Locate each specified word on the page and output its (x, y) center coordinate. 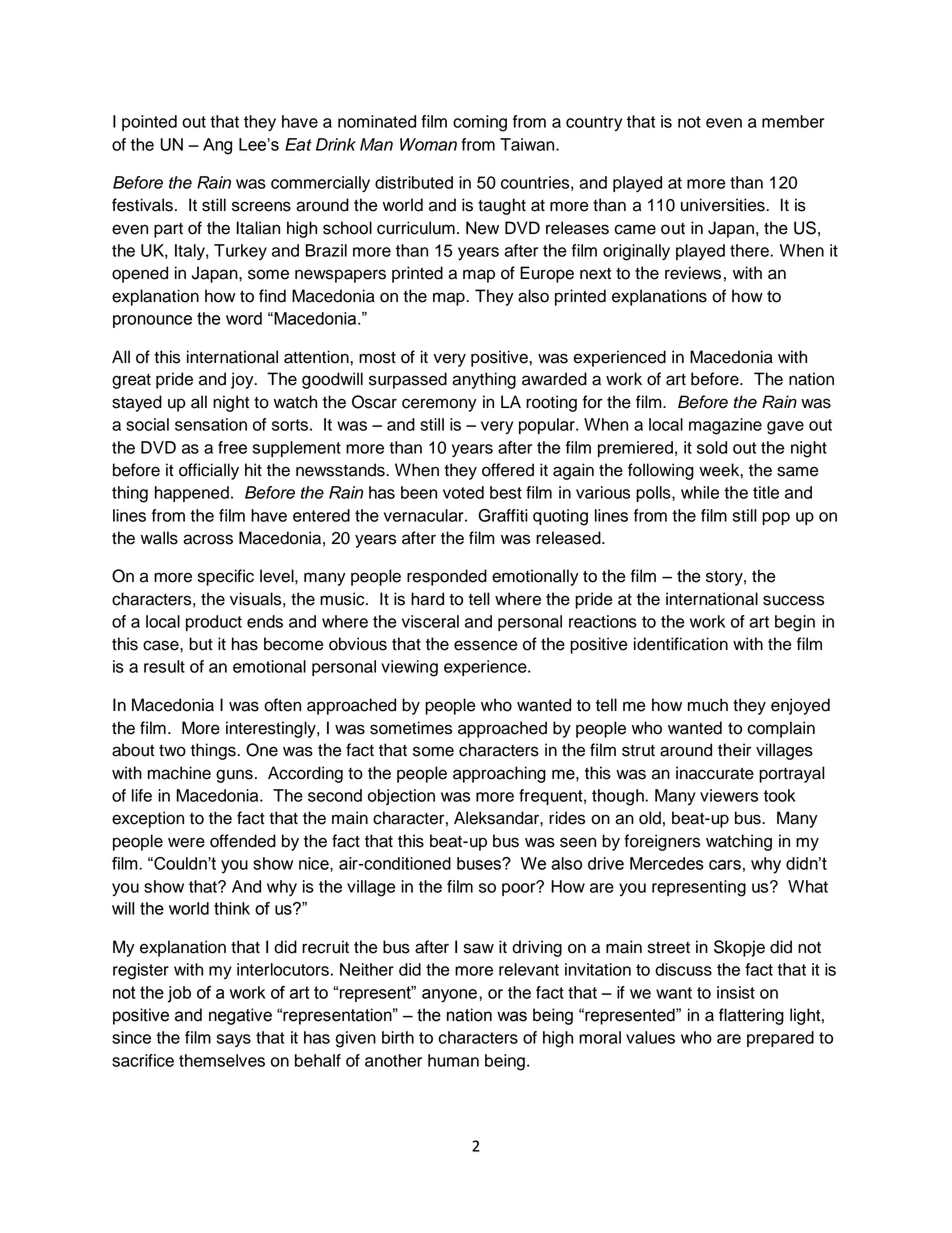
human (453, 1060)
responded (447, 577)
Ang (217, 146)
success (793, 600)
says (234, 1040)
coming (480, 123)
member (793, 121)
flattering (751, 1016)
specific (226, 577)
